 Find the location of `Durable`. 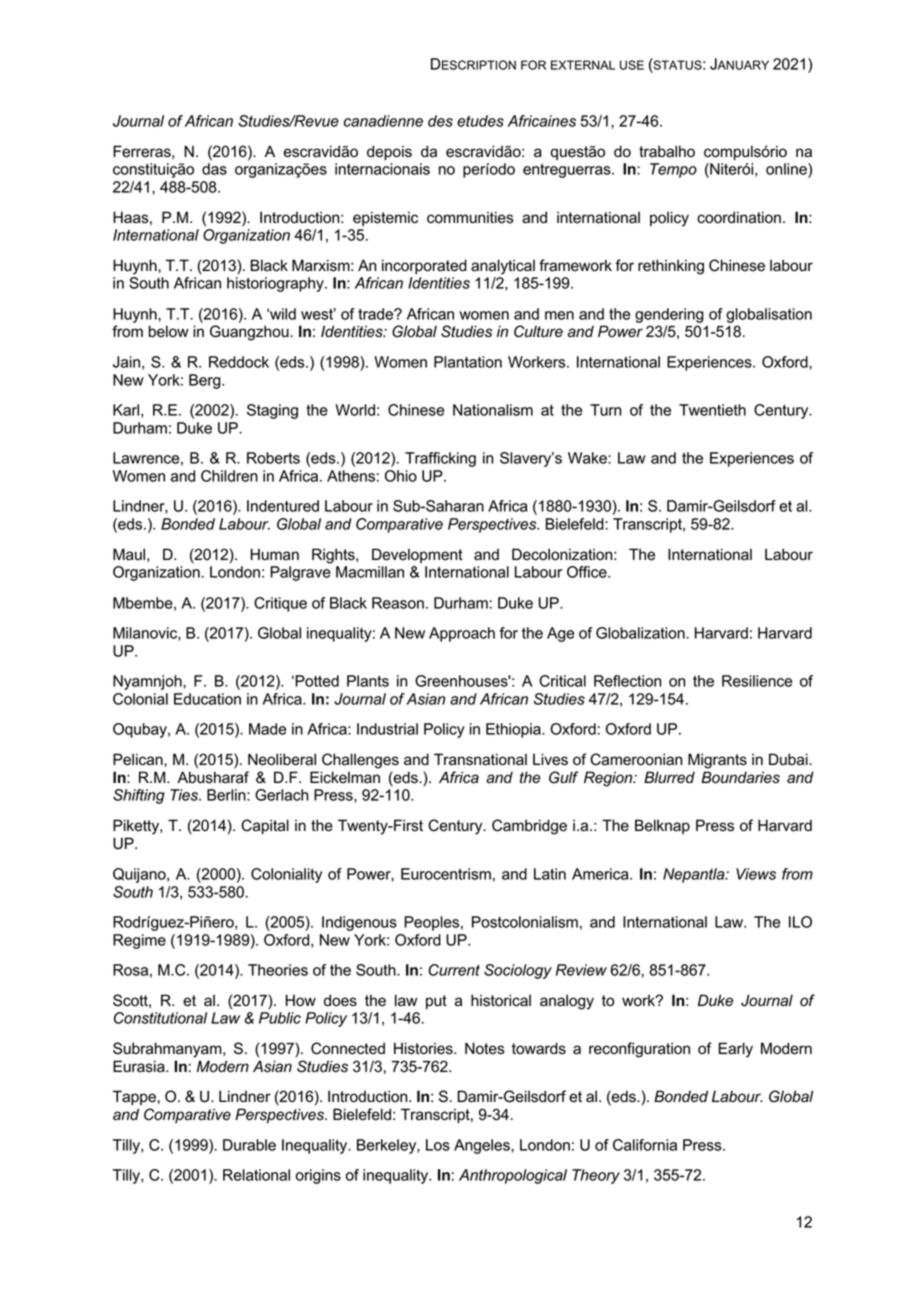

Durable is located at coordinates (249, 1145).
